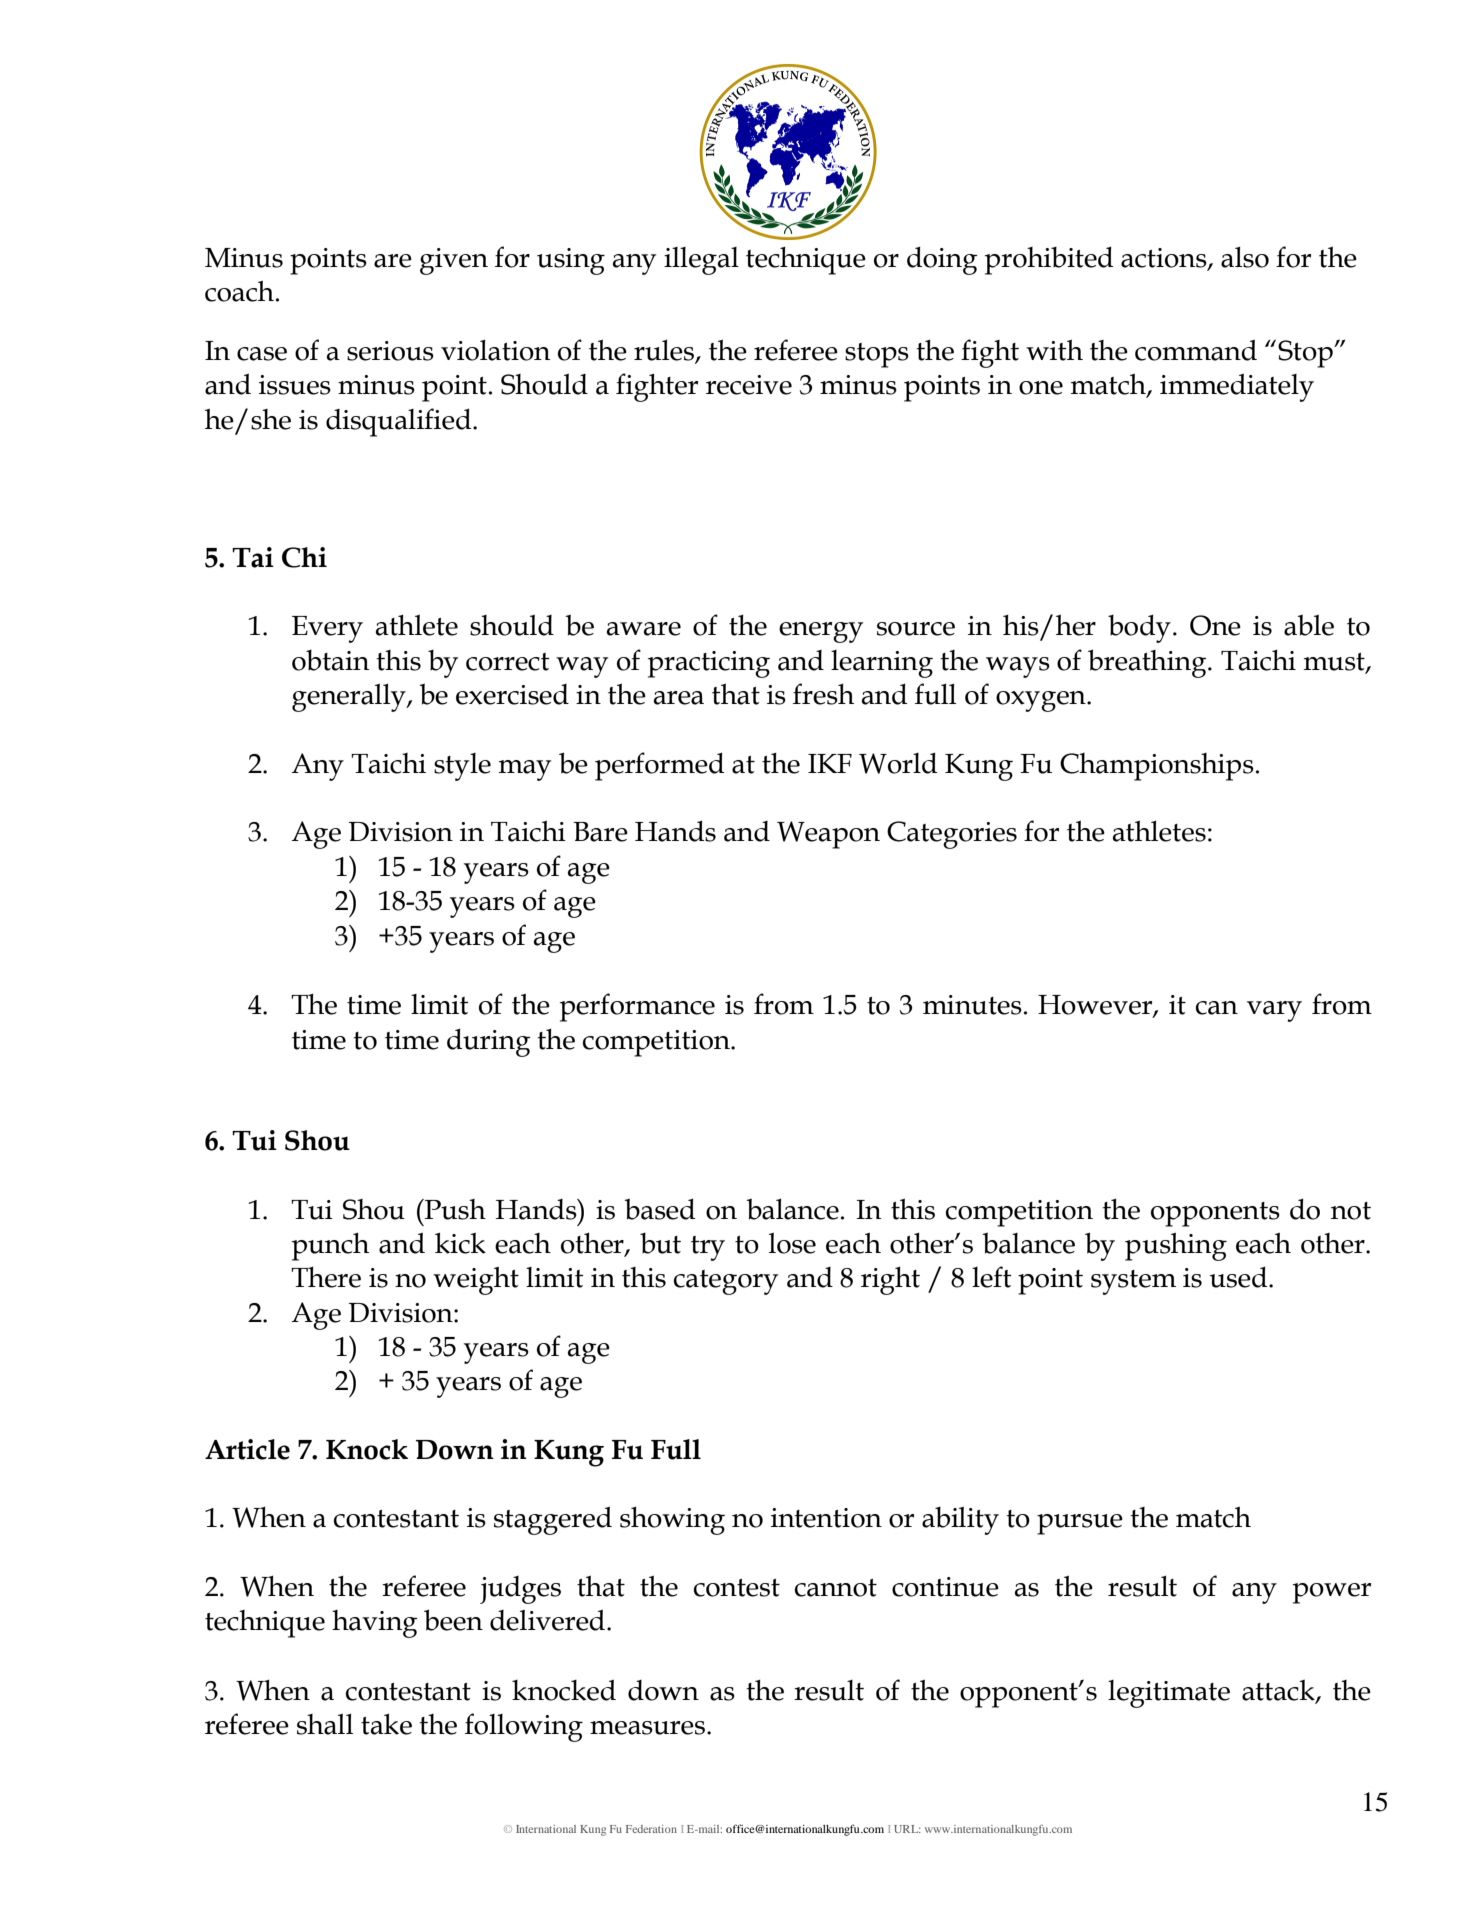 This screenshot has width=1474, height=1908. What do you see at coordinates (1196, 350) in the screenshot?
I see `command` at bounding box center [1196, 350].
